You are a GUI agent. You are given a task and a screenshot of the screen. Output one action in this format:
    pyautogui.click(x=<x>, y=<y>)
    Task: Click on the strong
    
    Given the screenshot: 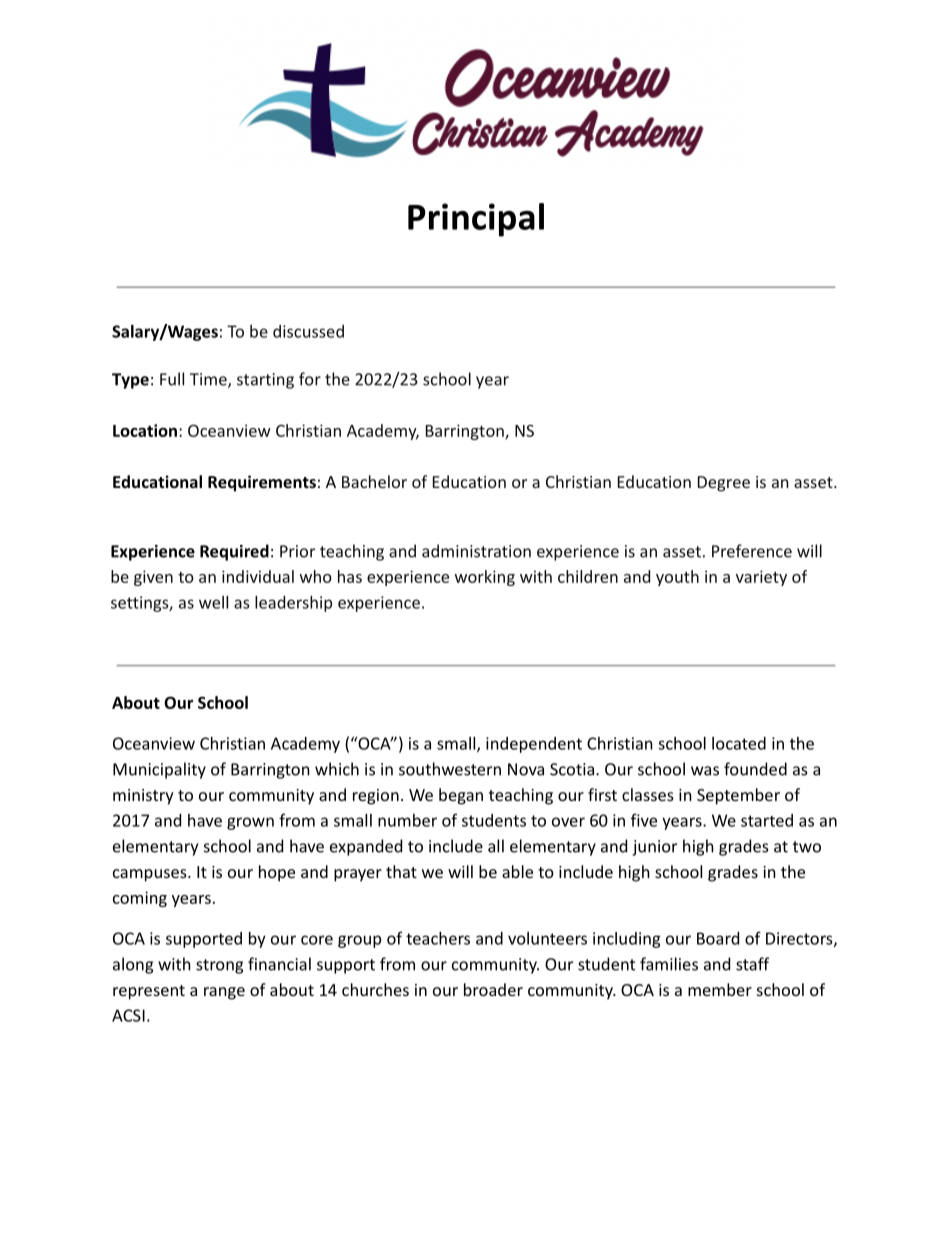 What is the action you would take?
    pyautogui.click(x=219, y=966)
